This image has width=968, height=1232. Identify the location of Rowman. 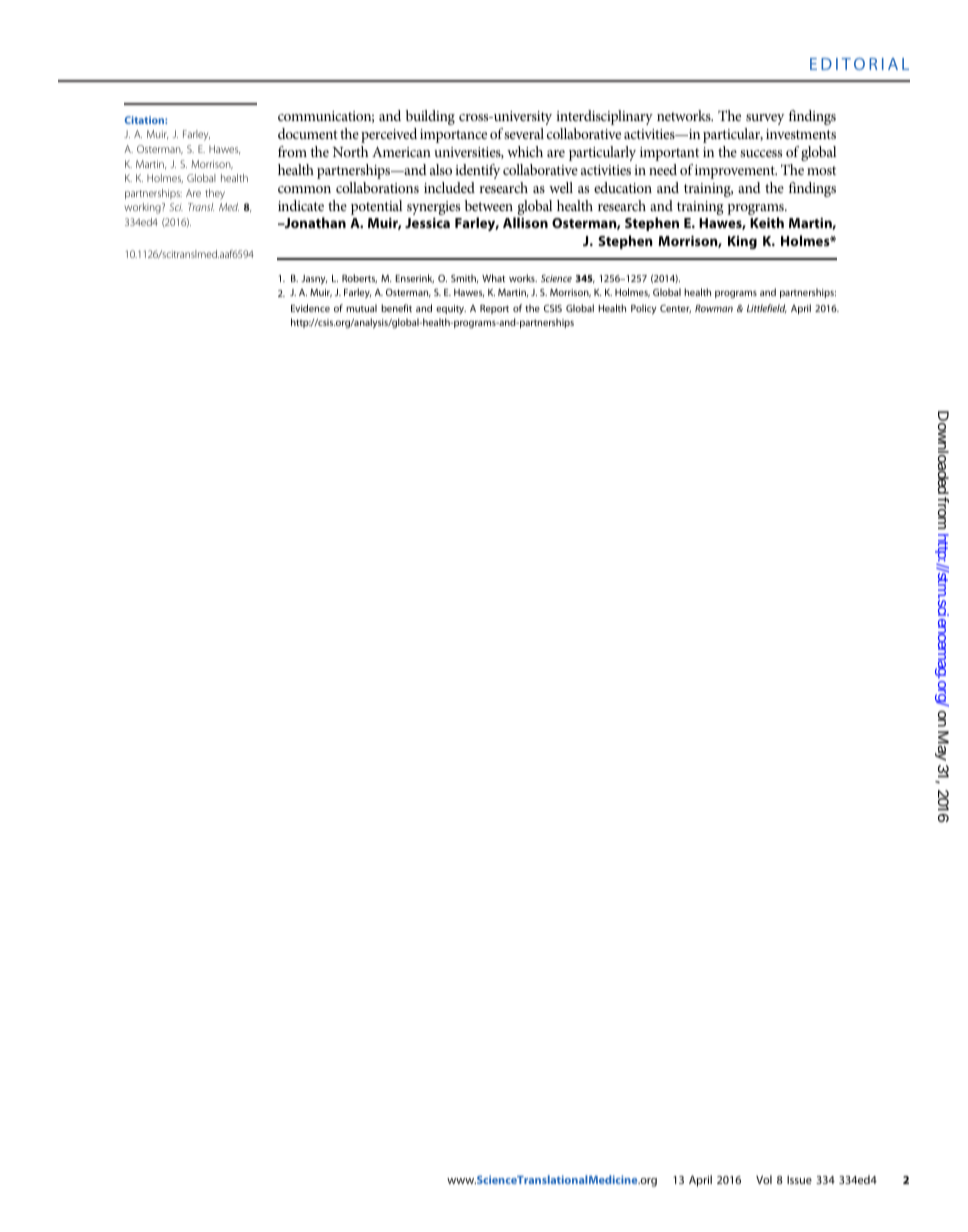
(714, 308).
